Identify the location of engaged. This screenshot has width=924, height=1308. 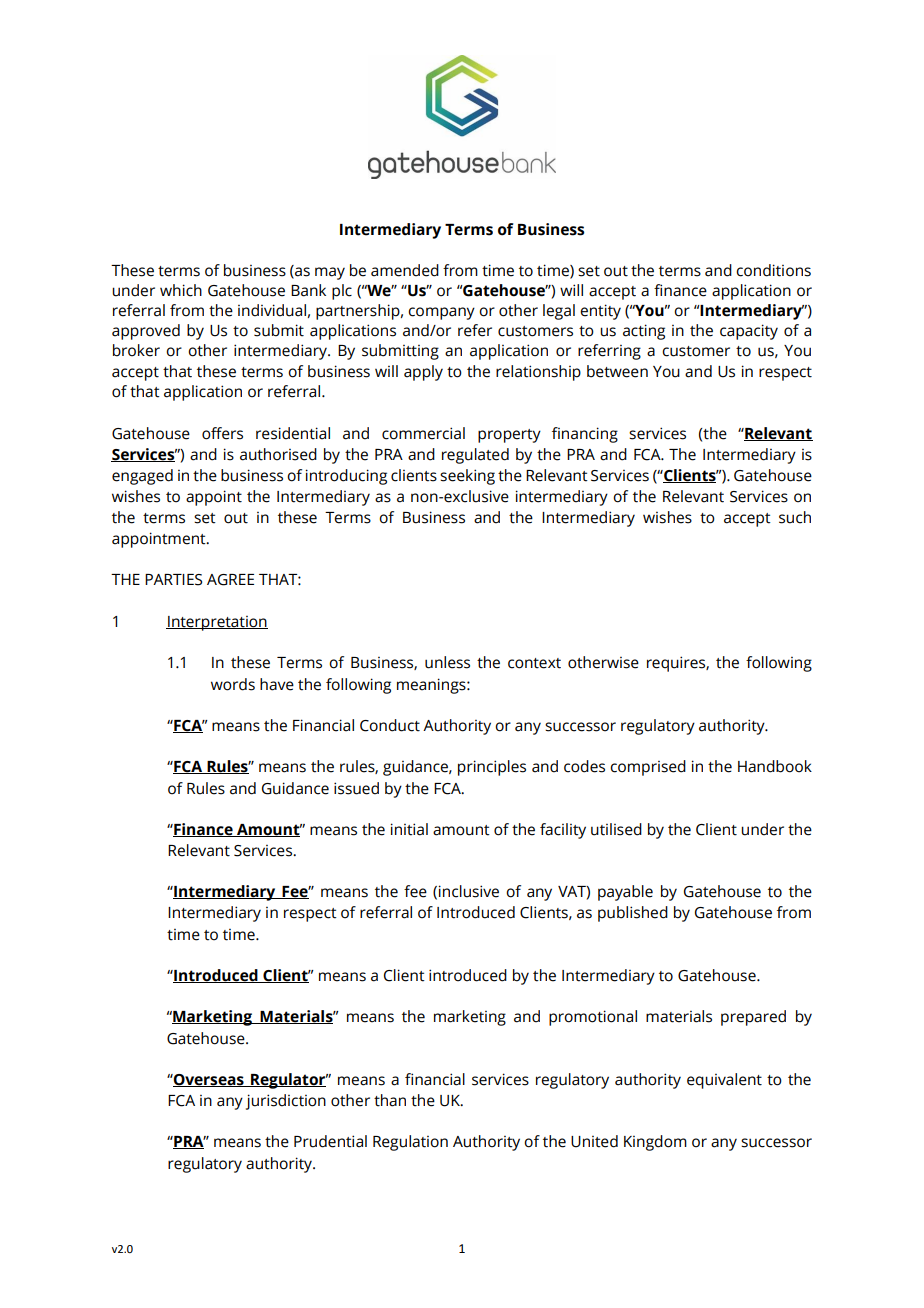
(142, 477).
